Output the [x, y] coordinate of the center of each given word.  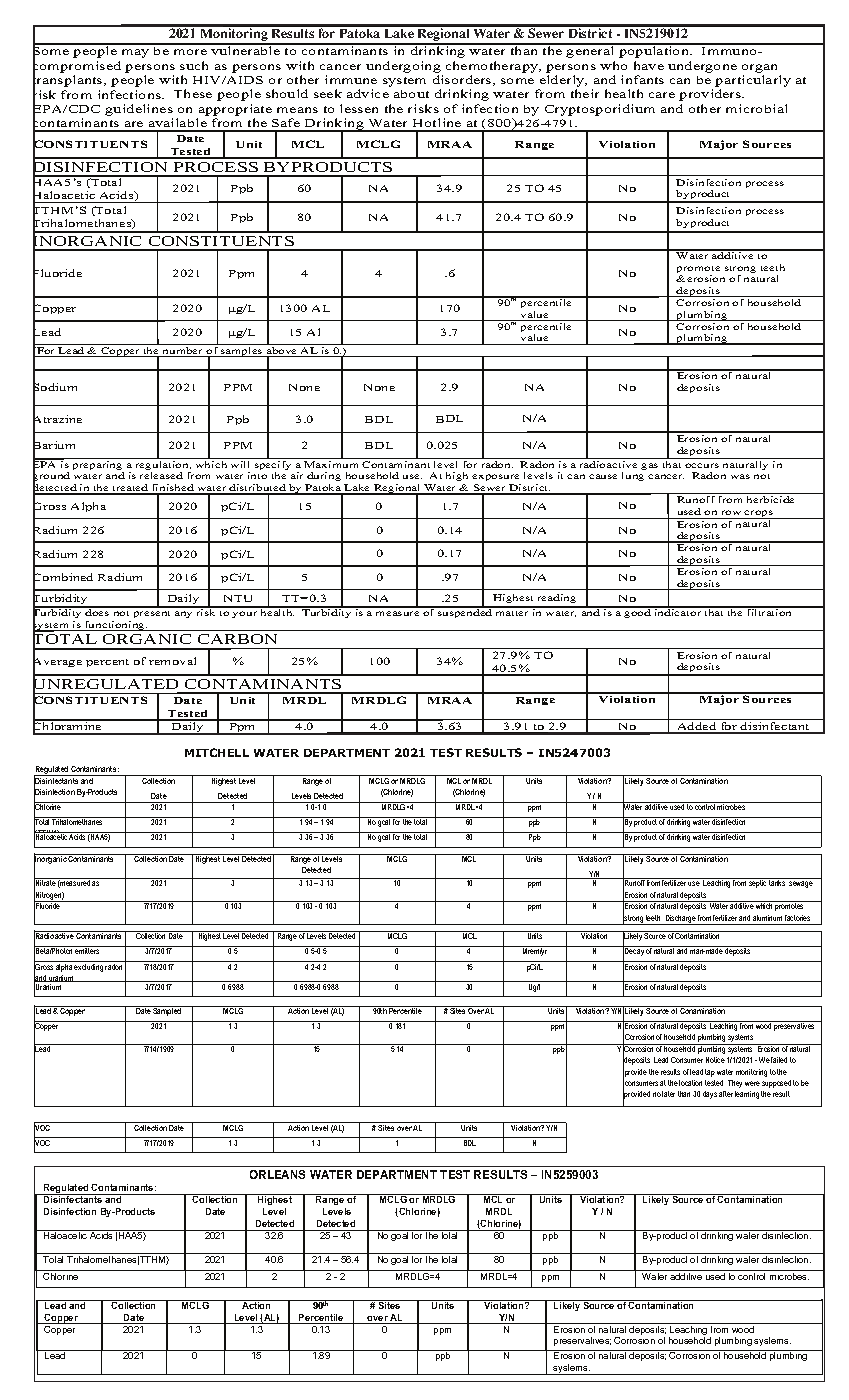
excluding [89, 966]
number [183, 352]
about [411, 94]
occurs [702, 465]
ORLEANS [277, 1174]
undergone [702, 67]
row [731, 512]
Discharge [681, 920]
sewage [801, 884]
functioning [115, 626]
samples [242, 352]
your [244, 614]
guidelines [139, 111]
